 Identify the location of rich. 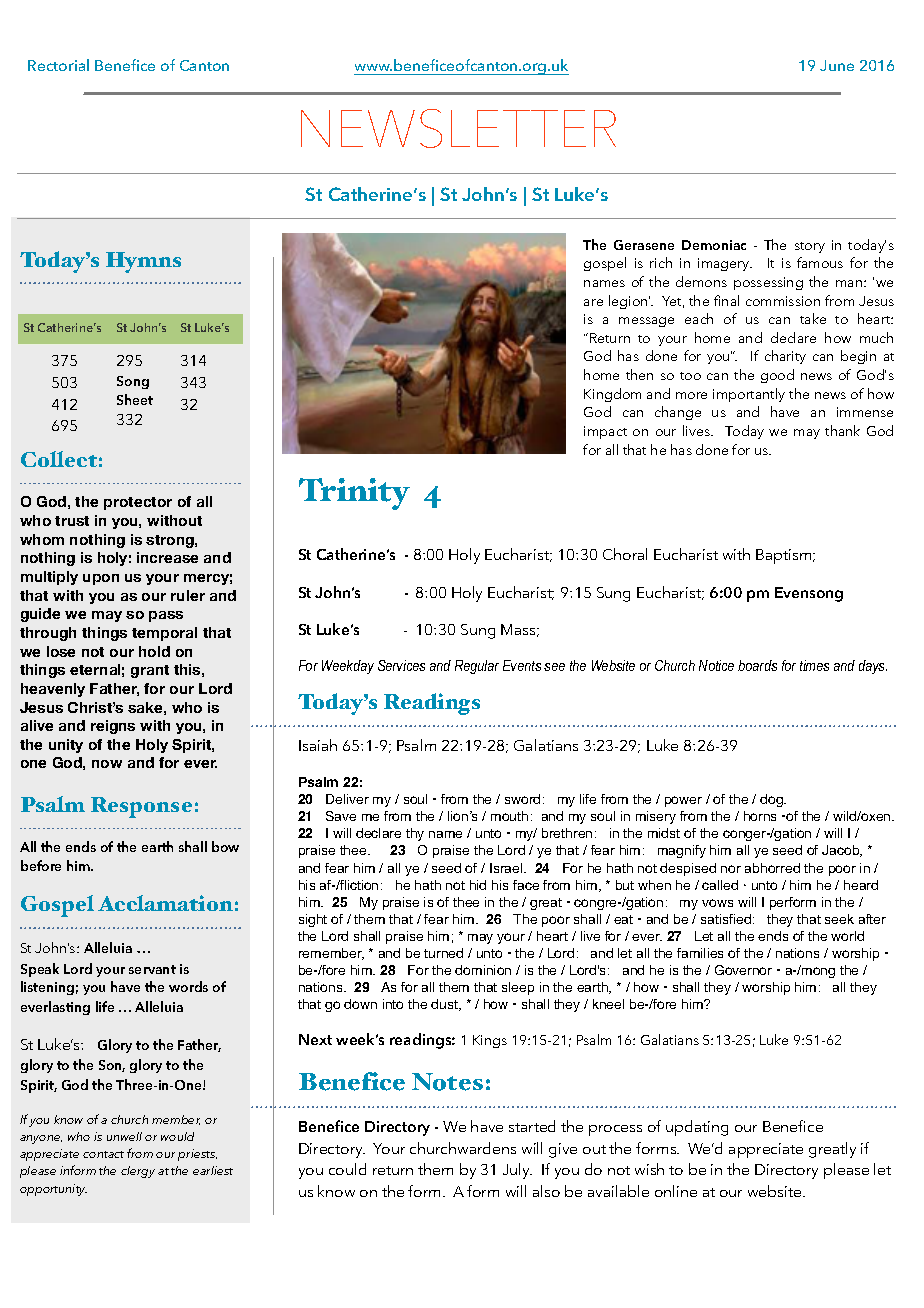
(661, 262).
